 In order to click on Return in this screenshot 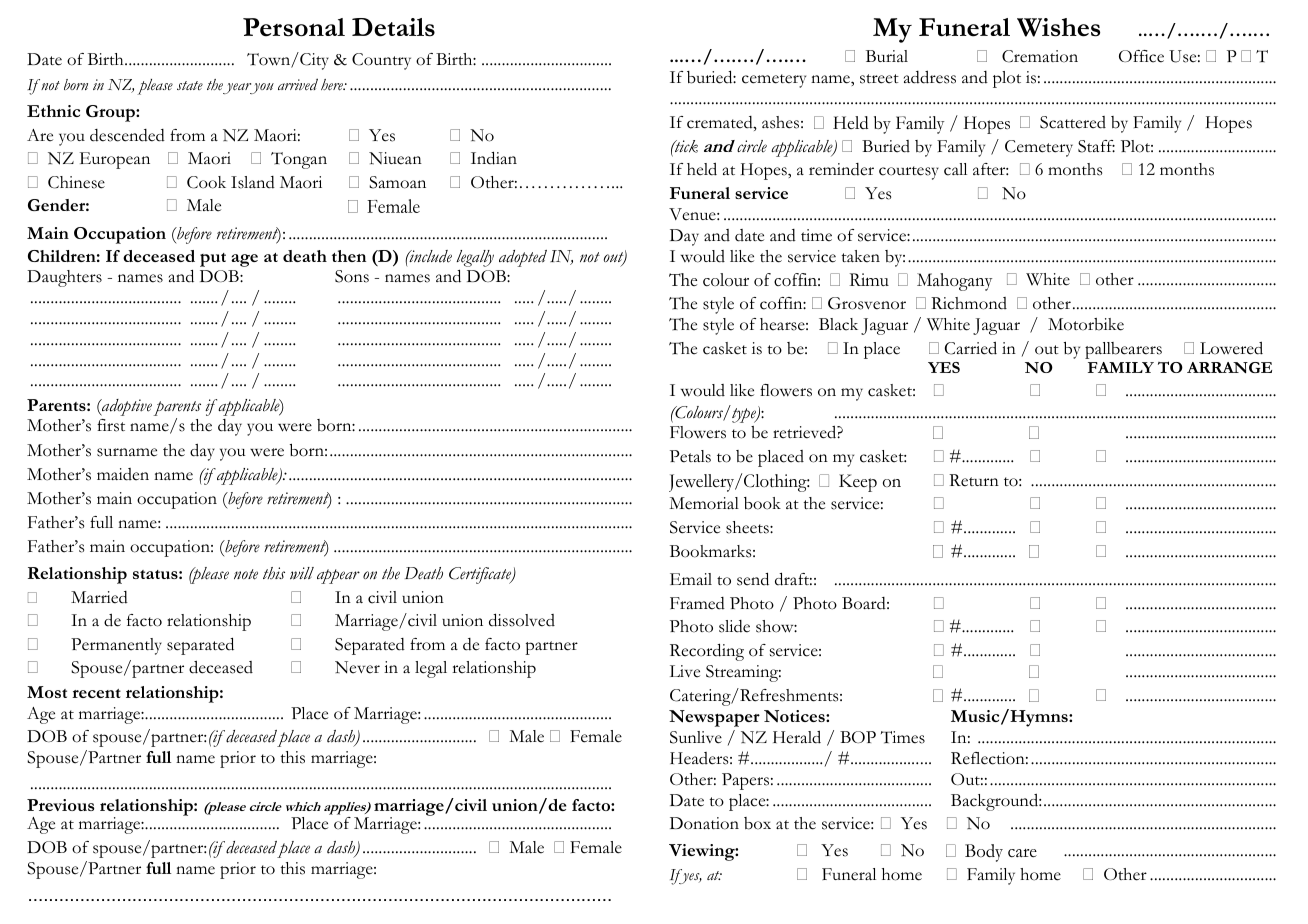, I will do `click(974, 480)`.
